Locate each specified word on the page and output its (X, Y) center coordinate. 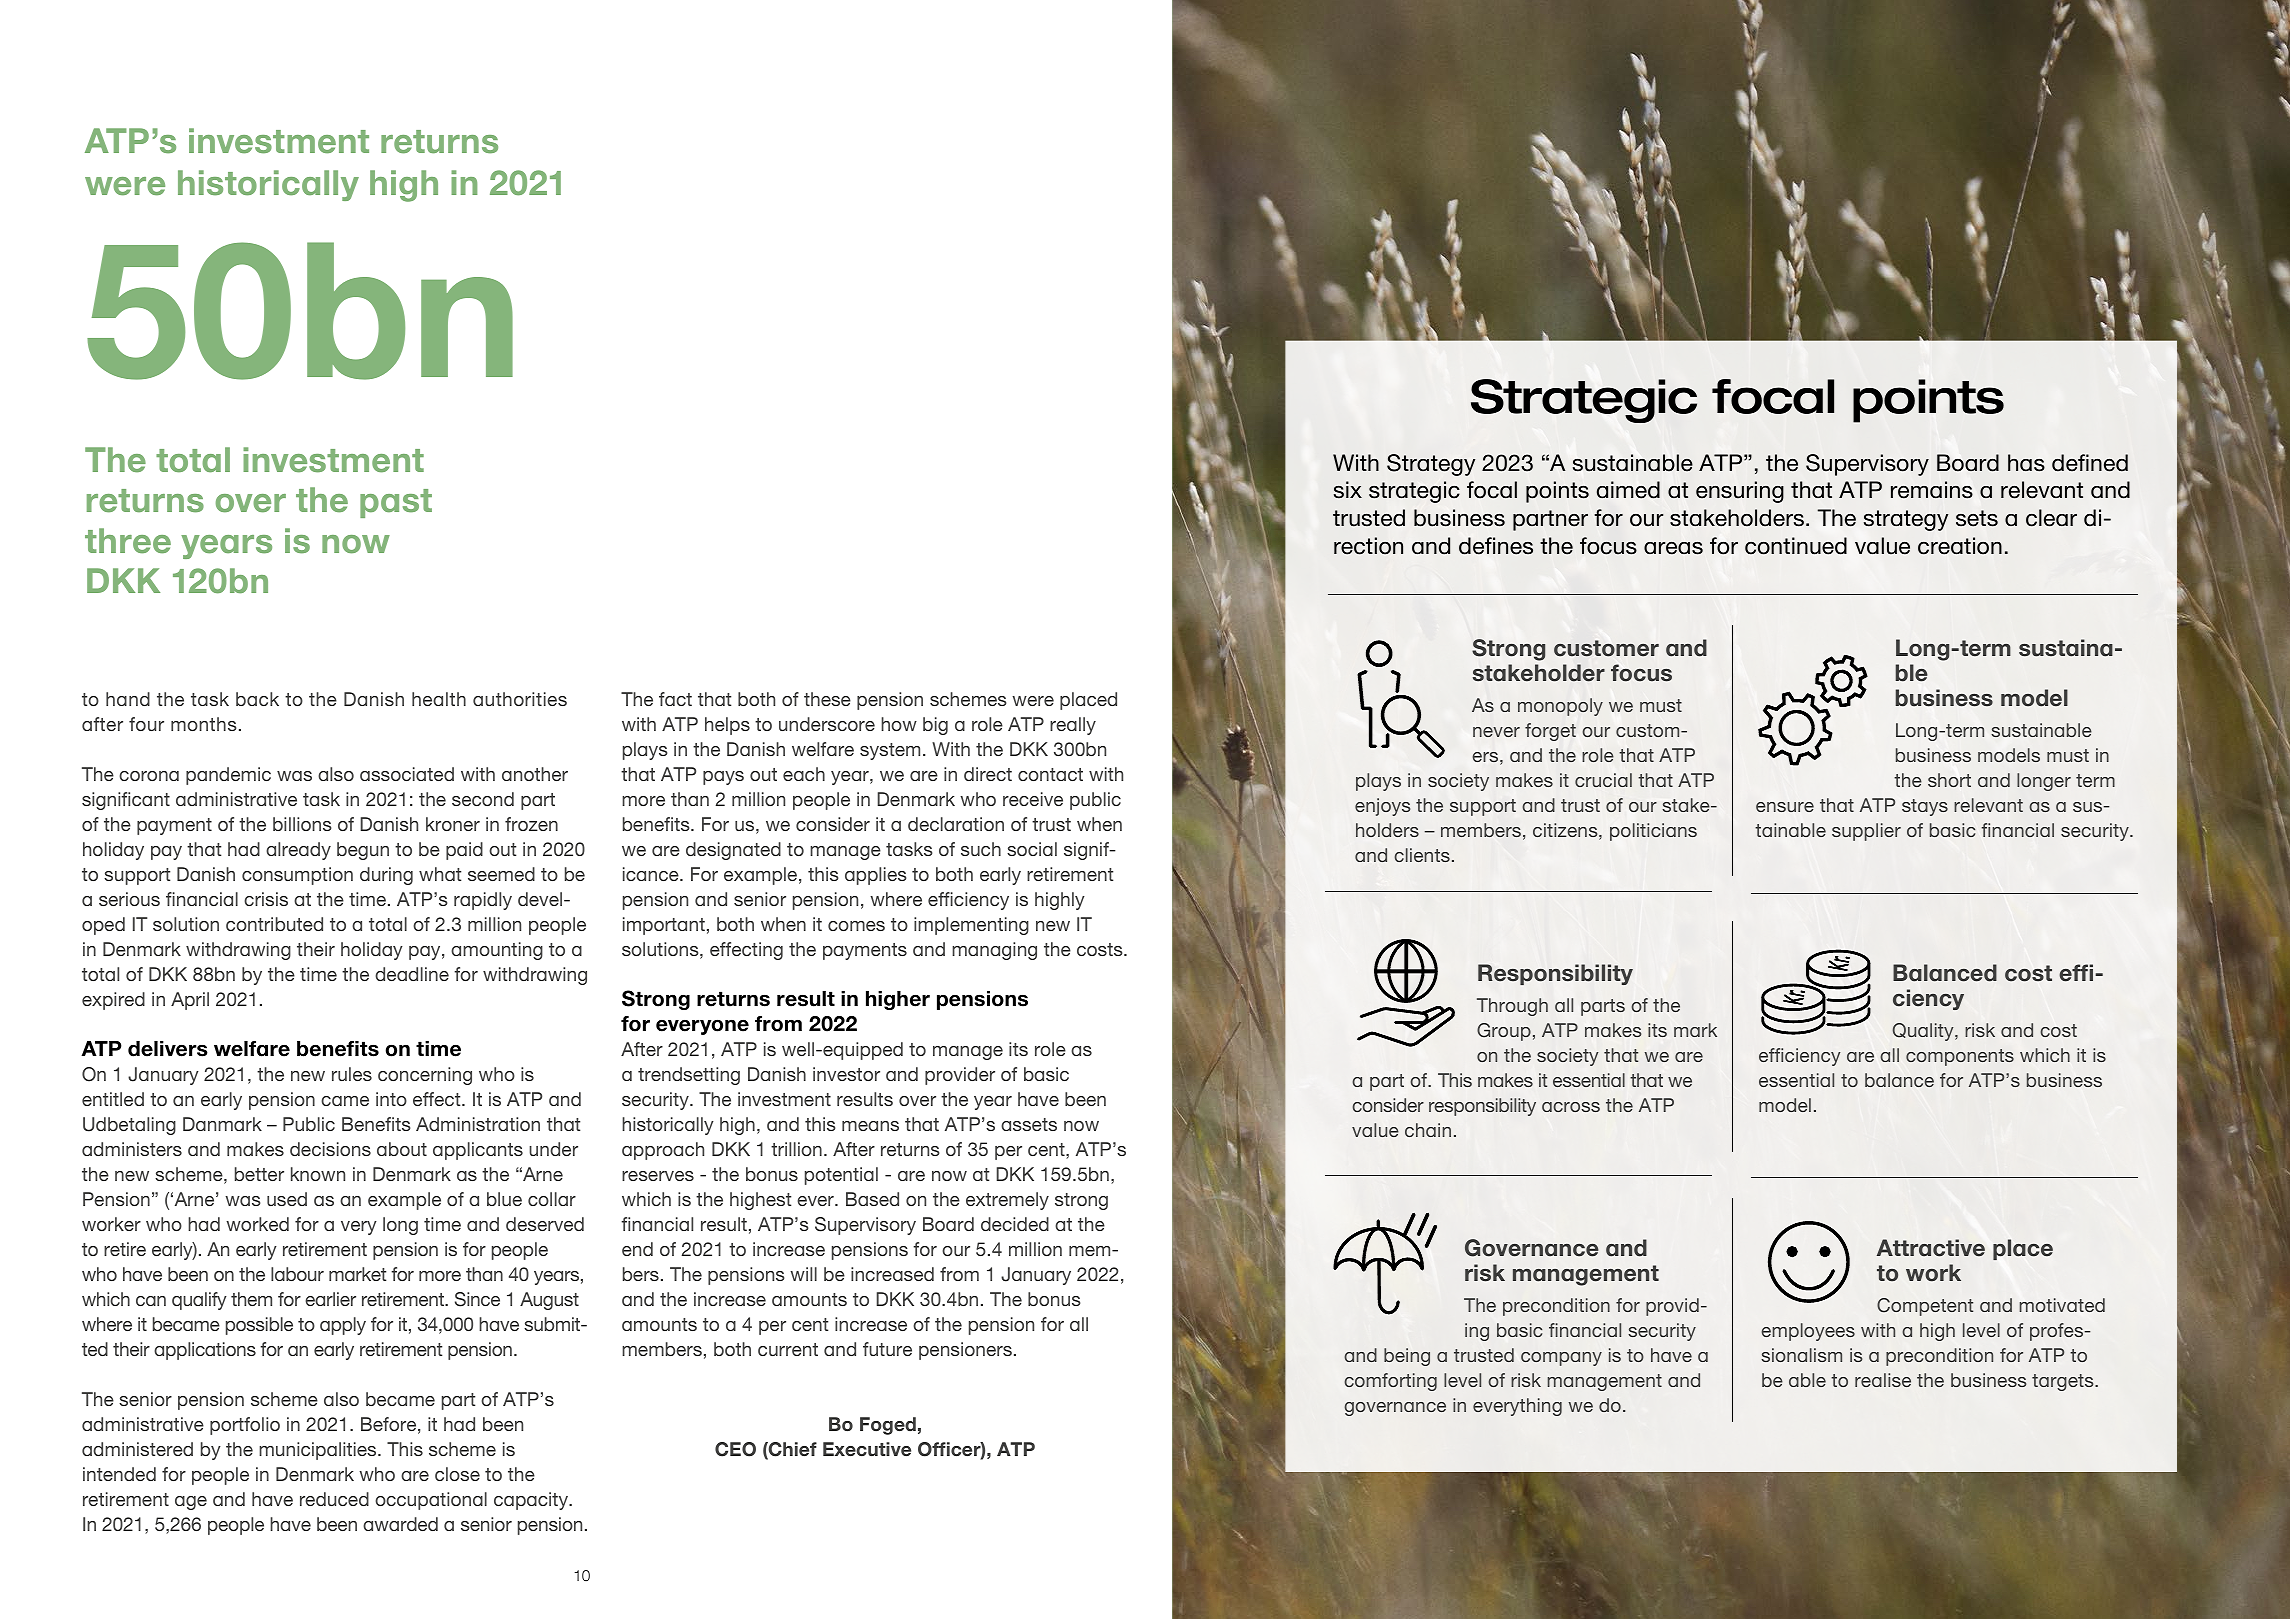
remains (1932, 490)
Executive (867, 1449)
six (1348, 490)
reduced (334, 1499)
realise (1883, 1380)
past (396, 503)
